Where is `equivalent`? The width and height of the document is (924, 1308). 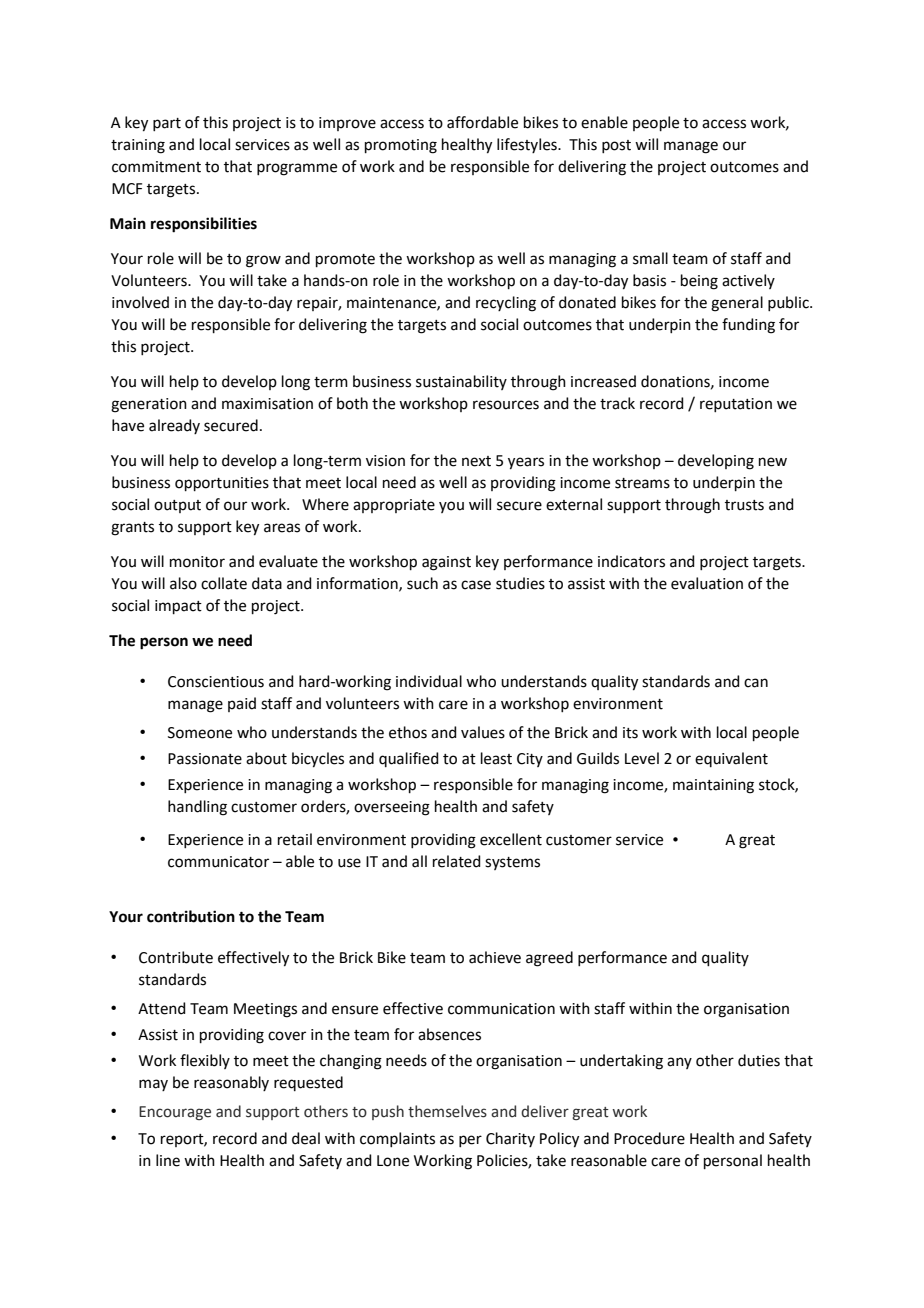 equivalent is located at coordinates (731, 759).
